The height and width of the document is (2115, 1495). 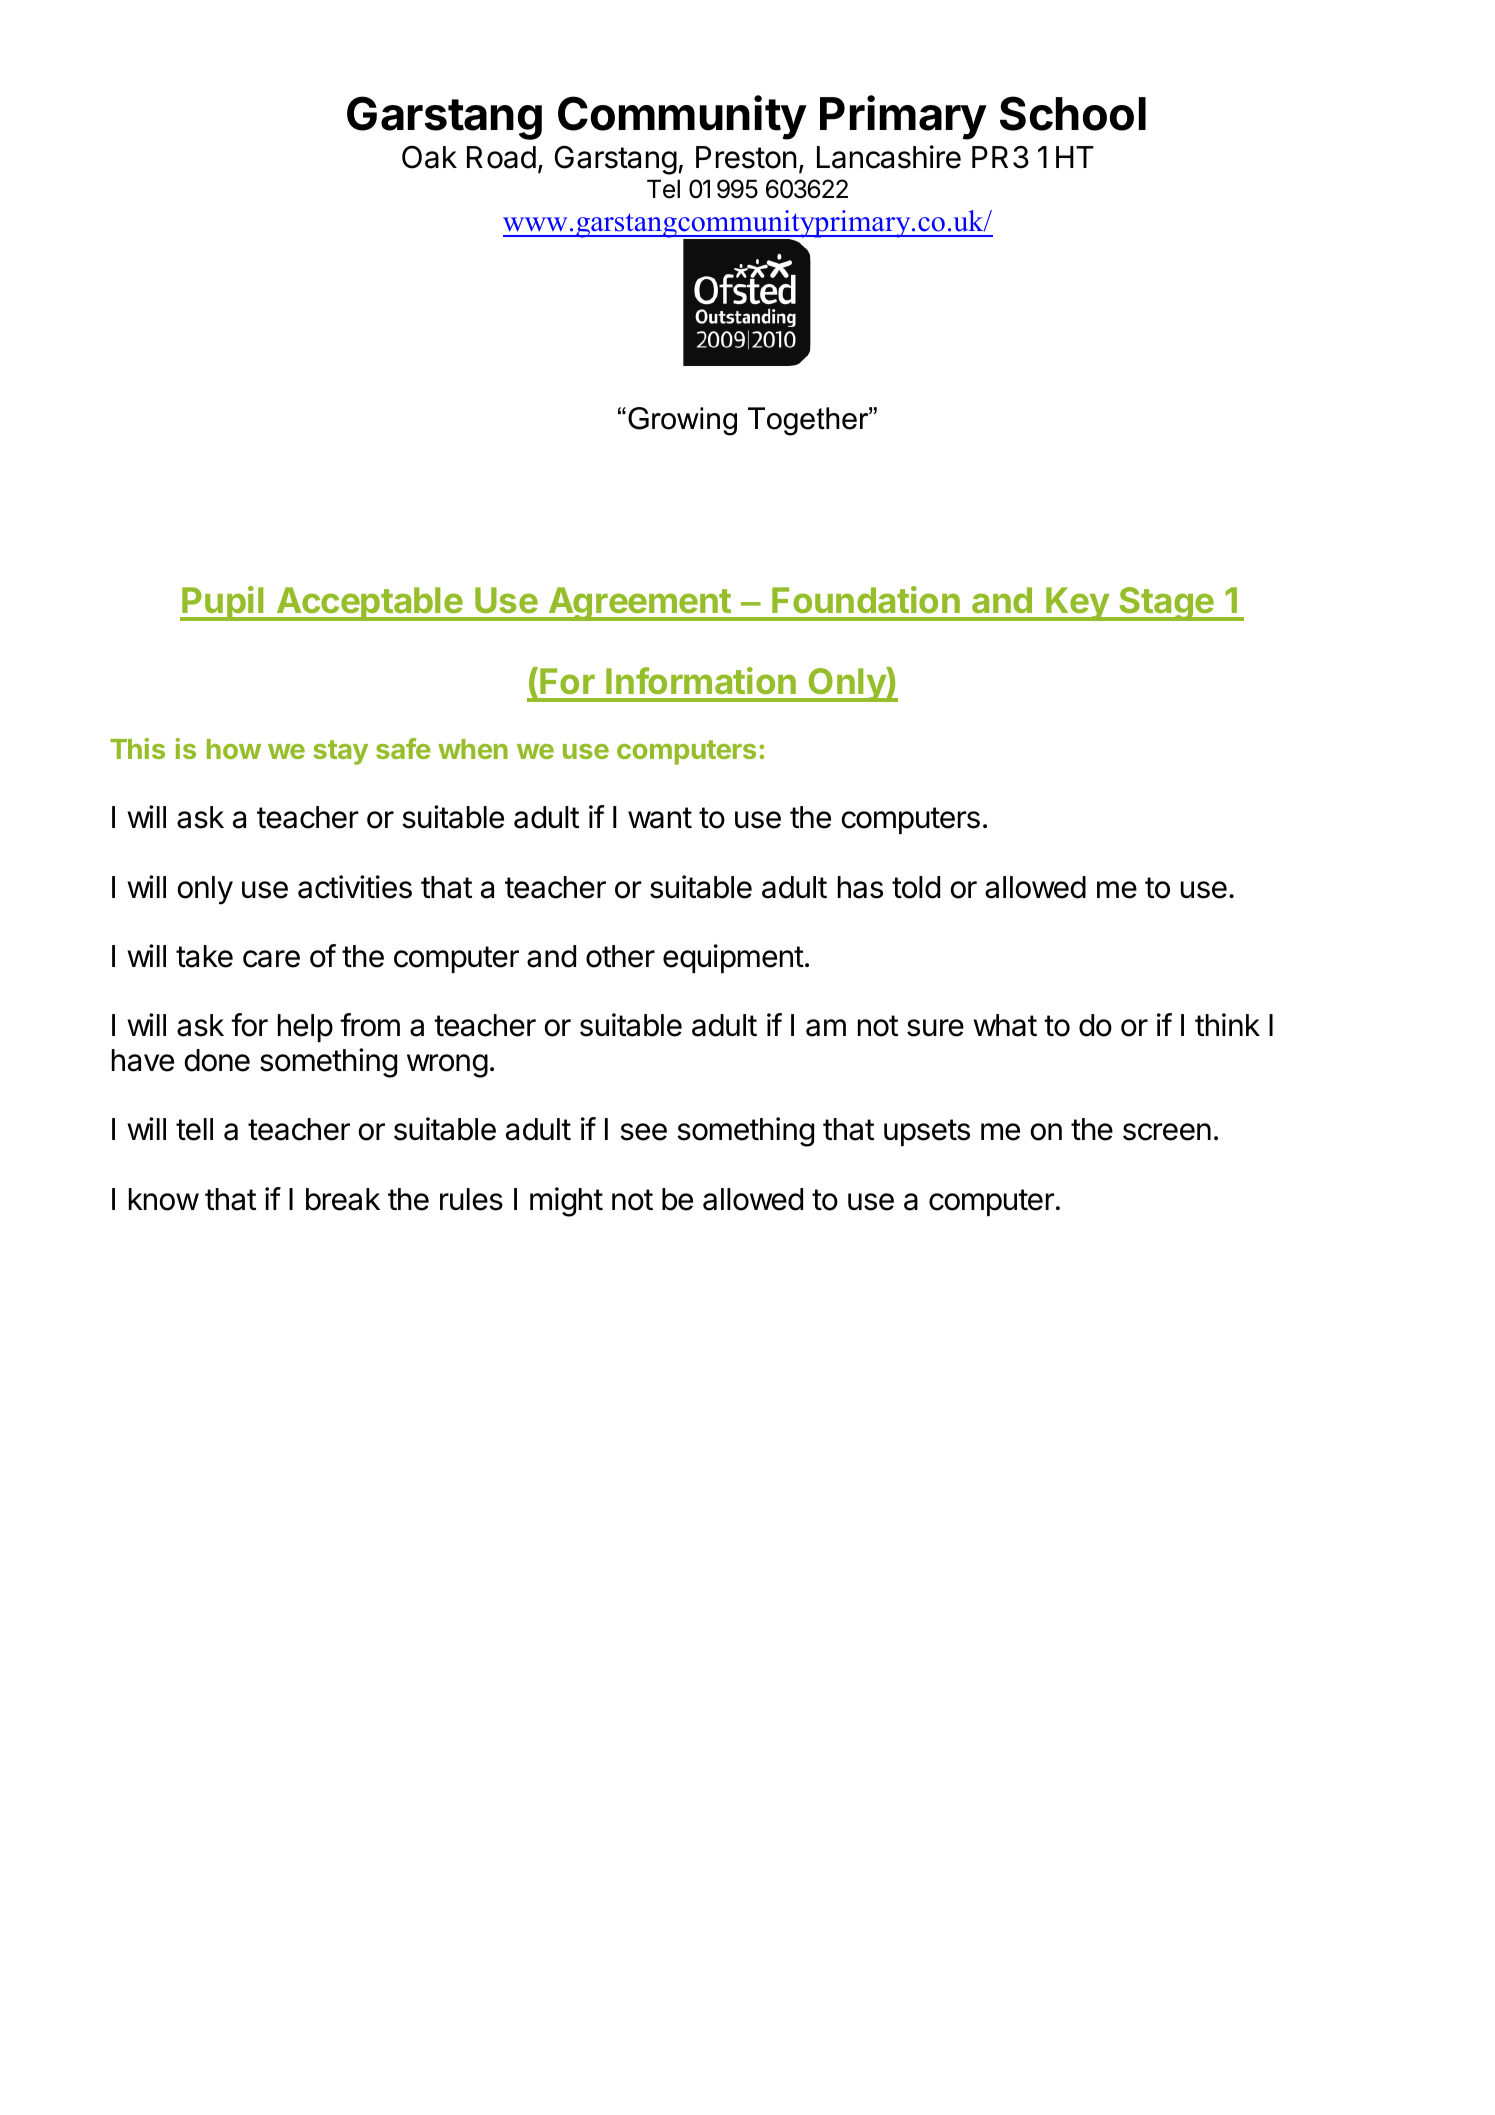 I want to click on Pupil, so click(x=223, y=603).
